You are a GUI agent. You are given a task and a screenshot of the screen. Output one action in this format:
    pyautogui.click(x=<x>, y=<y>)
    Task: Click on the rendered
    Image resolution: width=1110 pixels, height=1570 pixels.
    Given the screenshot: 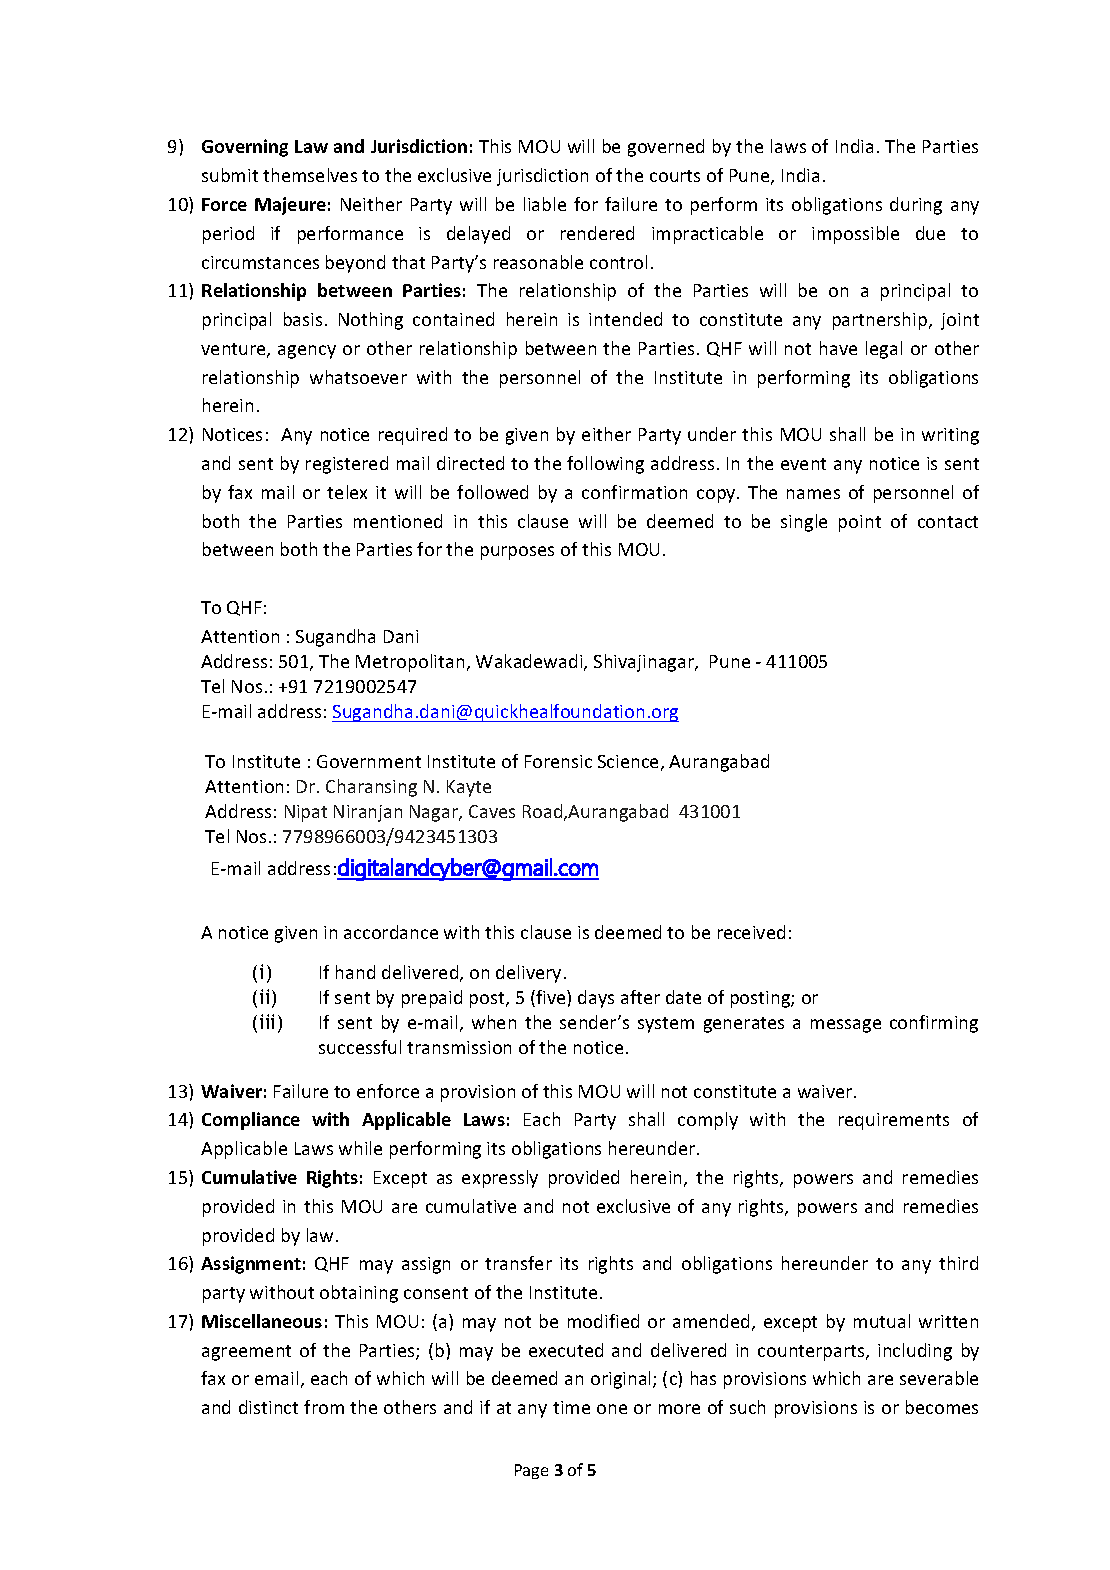 What is the action you would take?
    pyautogui.click(x=597, y=233)
